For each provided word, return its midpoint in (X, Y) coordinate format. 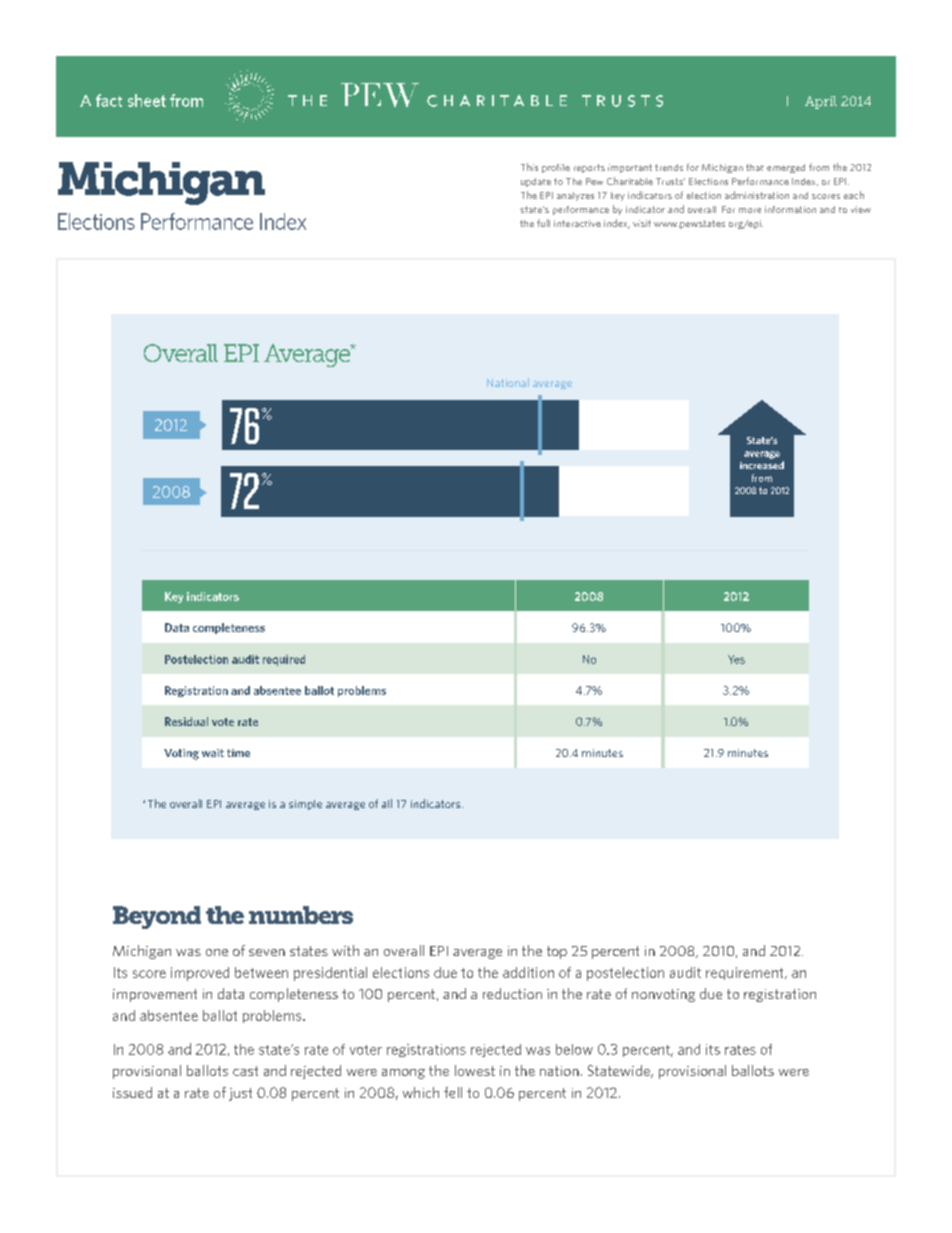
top (557, 952)
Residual (186, 721)
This (529, 167)
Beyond (157, 917)
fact (109, 100)
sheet (147, 100)
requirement (746, 973)
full (543, 223)
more (750, 210)
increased (762, 465)
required (284, 660)
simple (305, 805)
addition (528, 972)
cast (245, 1071)
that (755, 167)
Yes (736, 659)
